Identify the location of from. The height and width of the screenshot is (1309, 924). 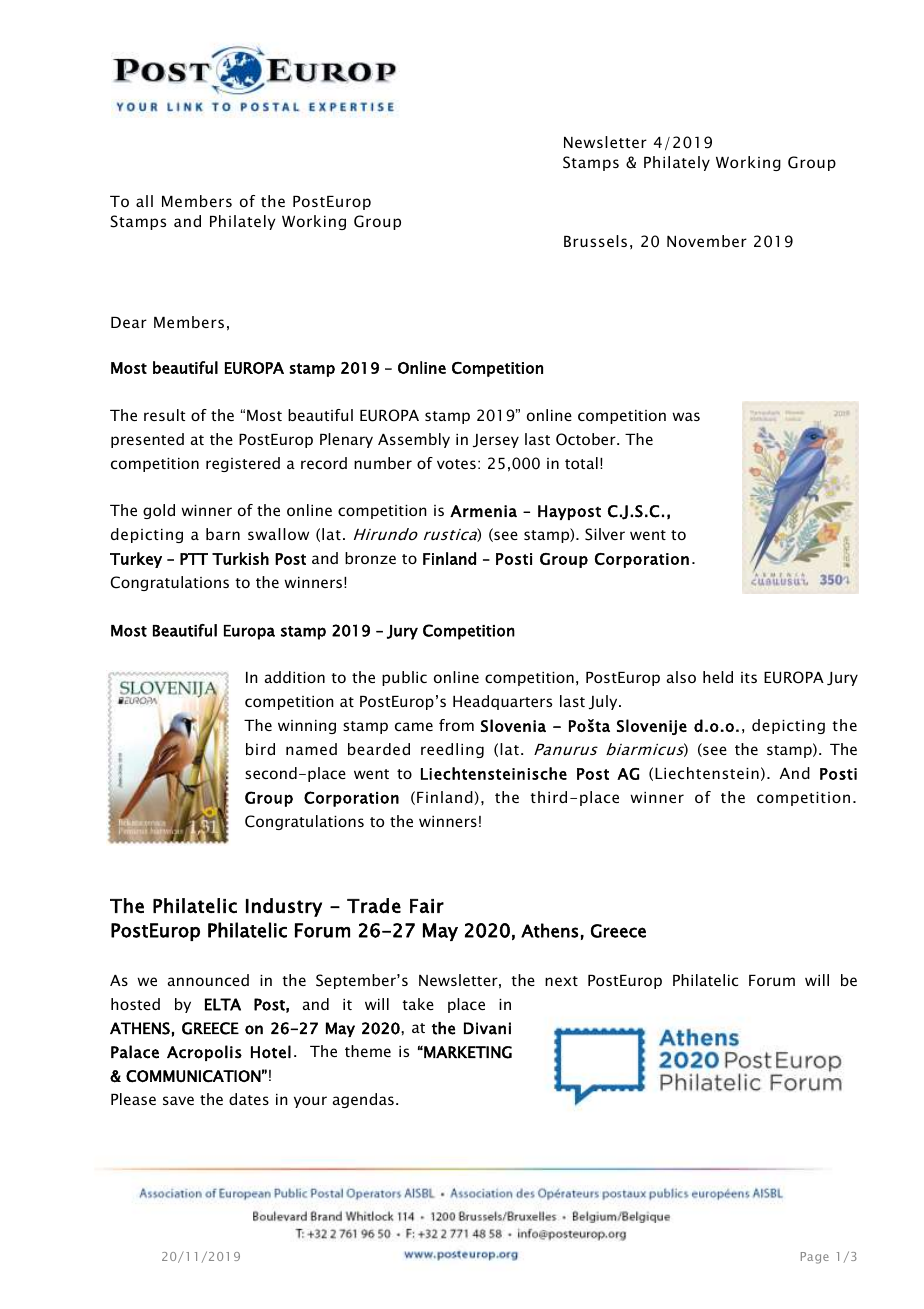
(456, 725).
